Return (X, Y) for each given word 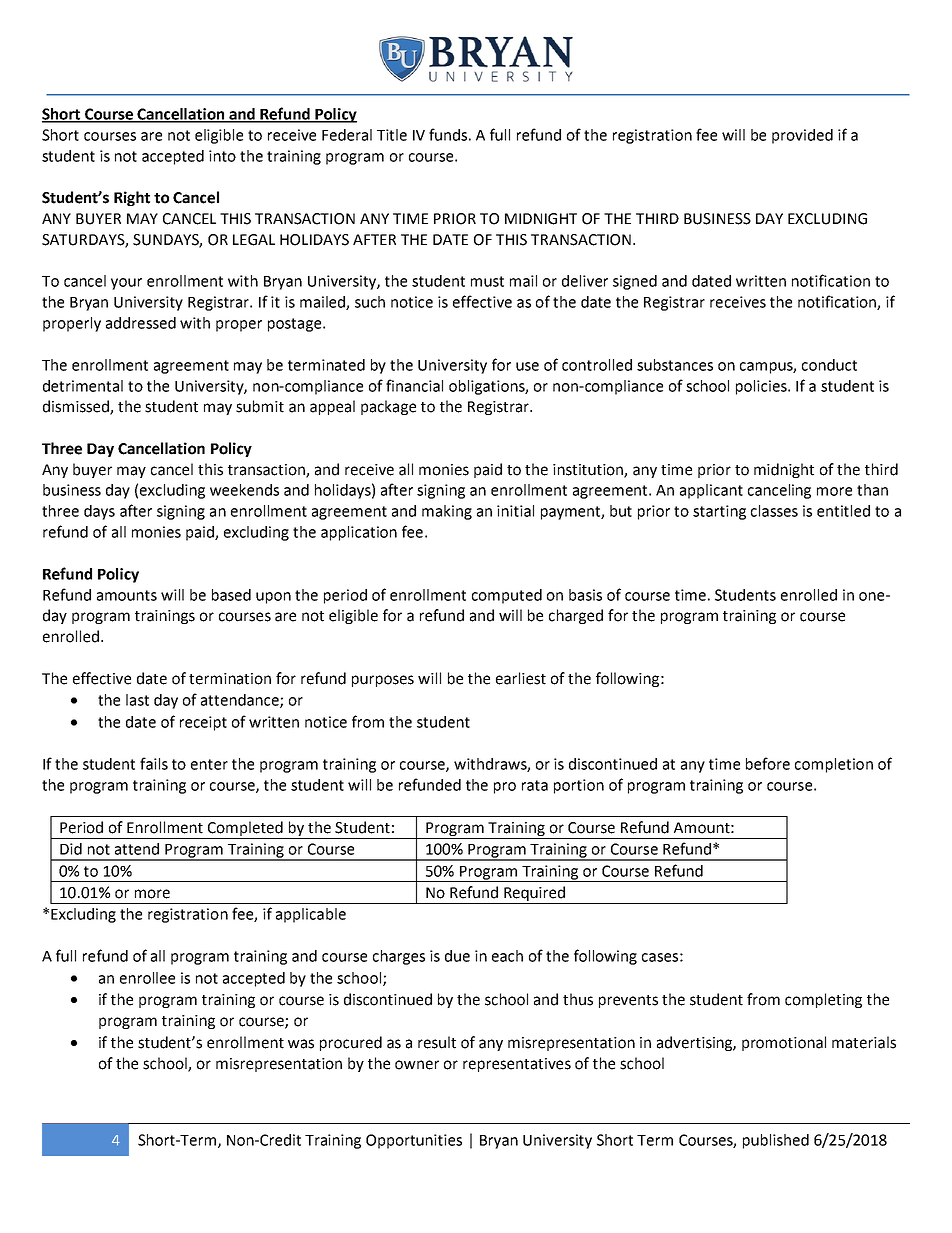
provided (802, 136)
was (301, 1044)
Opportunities (414, 1141)
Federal (347, 135)
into (222, 156)
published (776, 1141)
